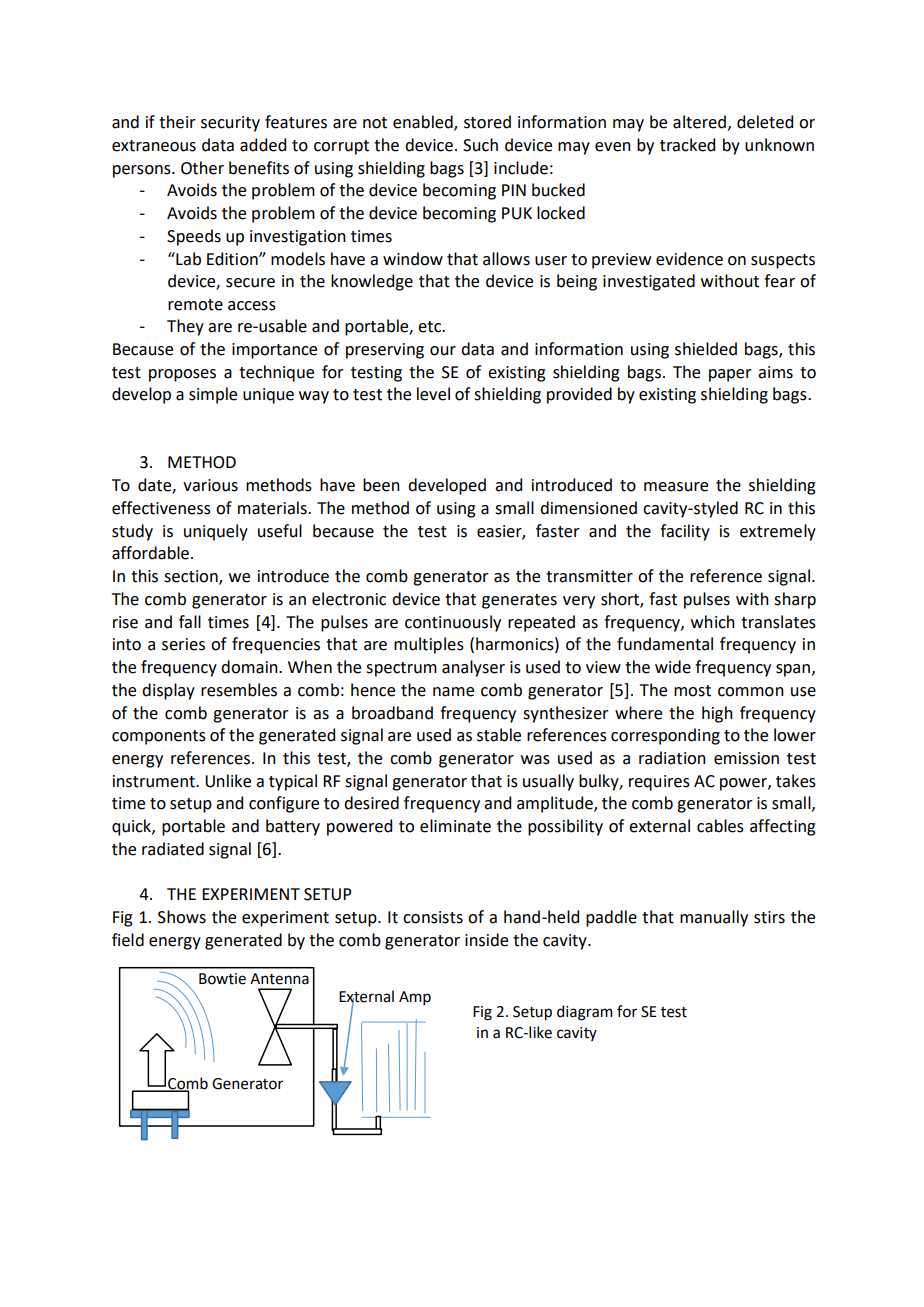 The width and height of the document is (924, 1307). Describe the element at coordinates (222, 979) in the document. I see `Bowtie` at that location.
